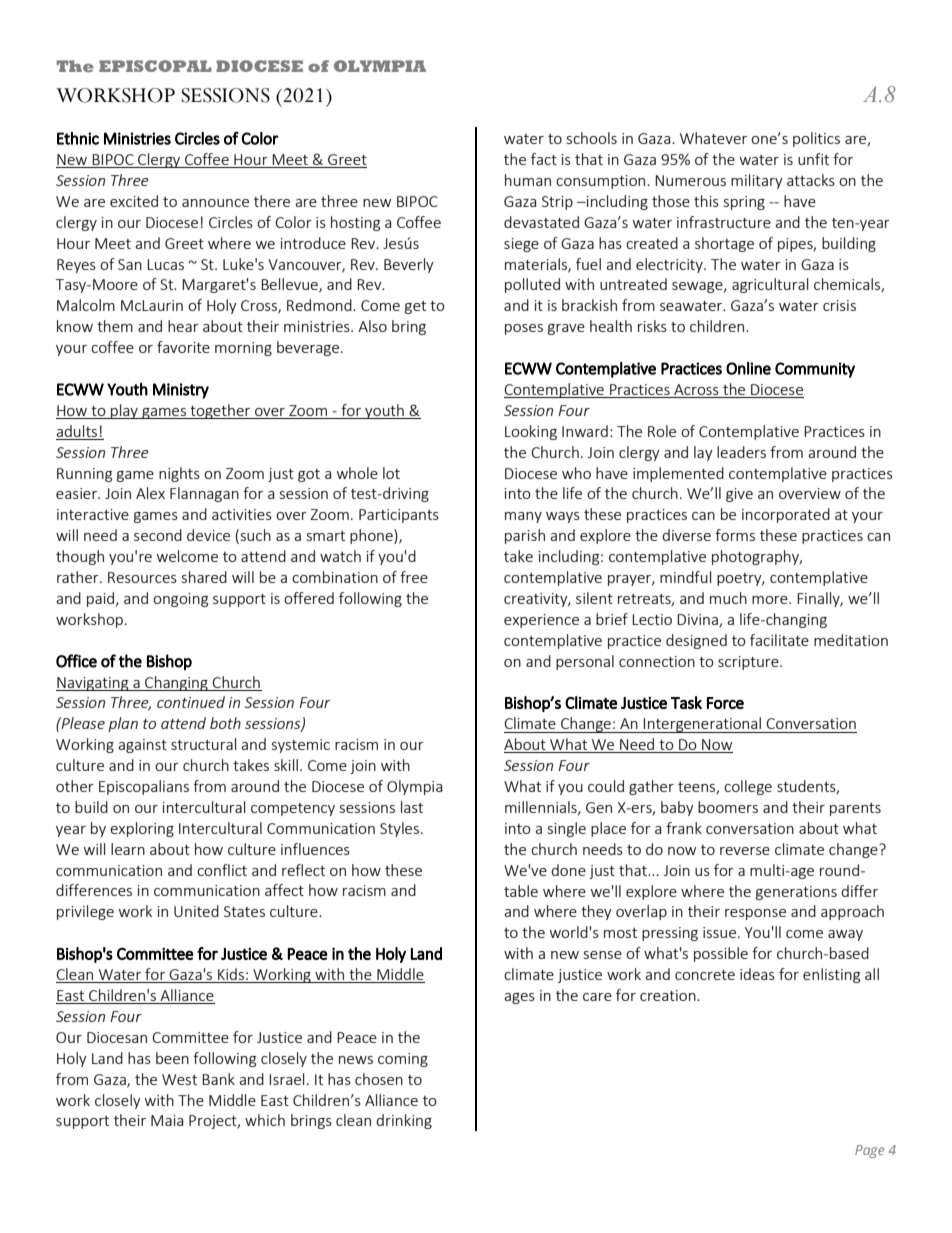 This page has height=1233, width=952. I want to click on Page, so click(869, 1151).
